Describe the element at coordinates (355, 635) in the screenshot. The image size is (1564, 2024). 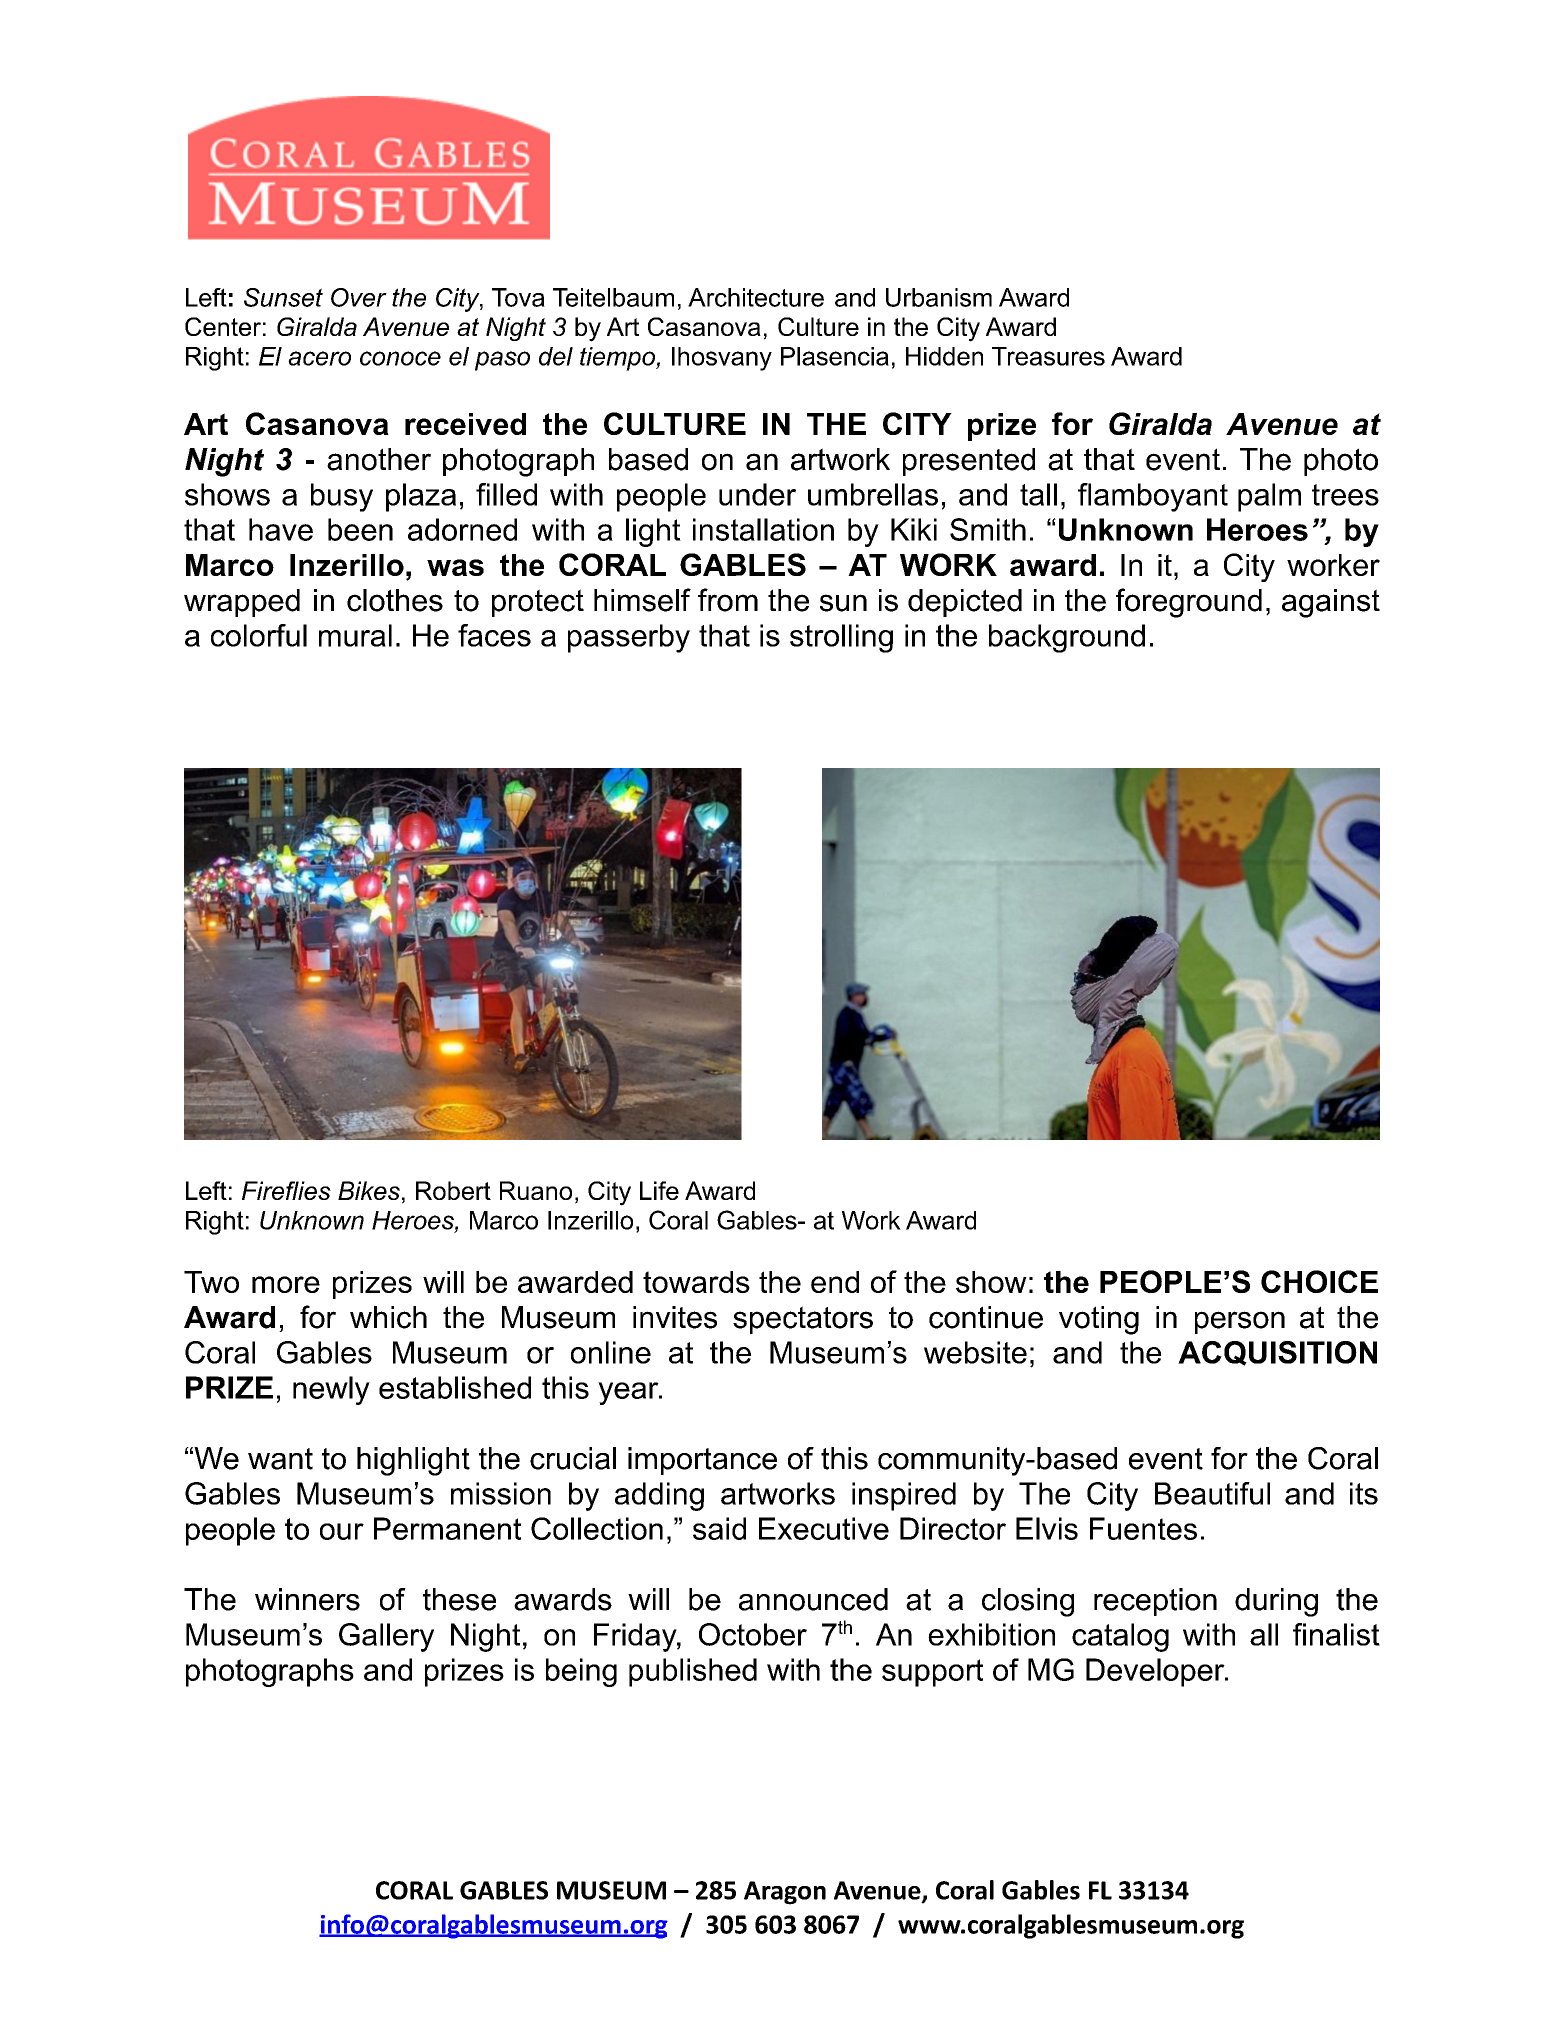
I see `mural` at that location.
